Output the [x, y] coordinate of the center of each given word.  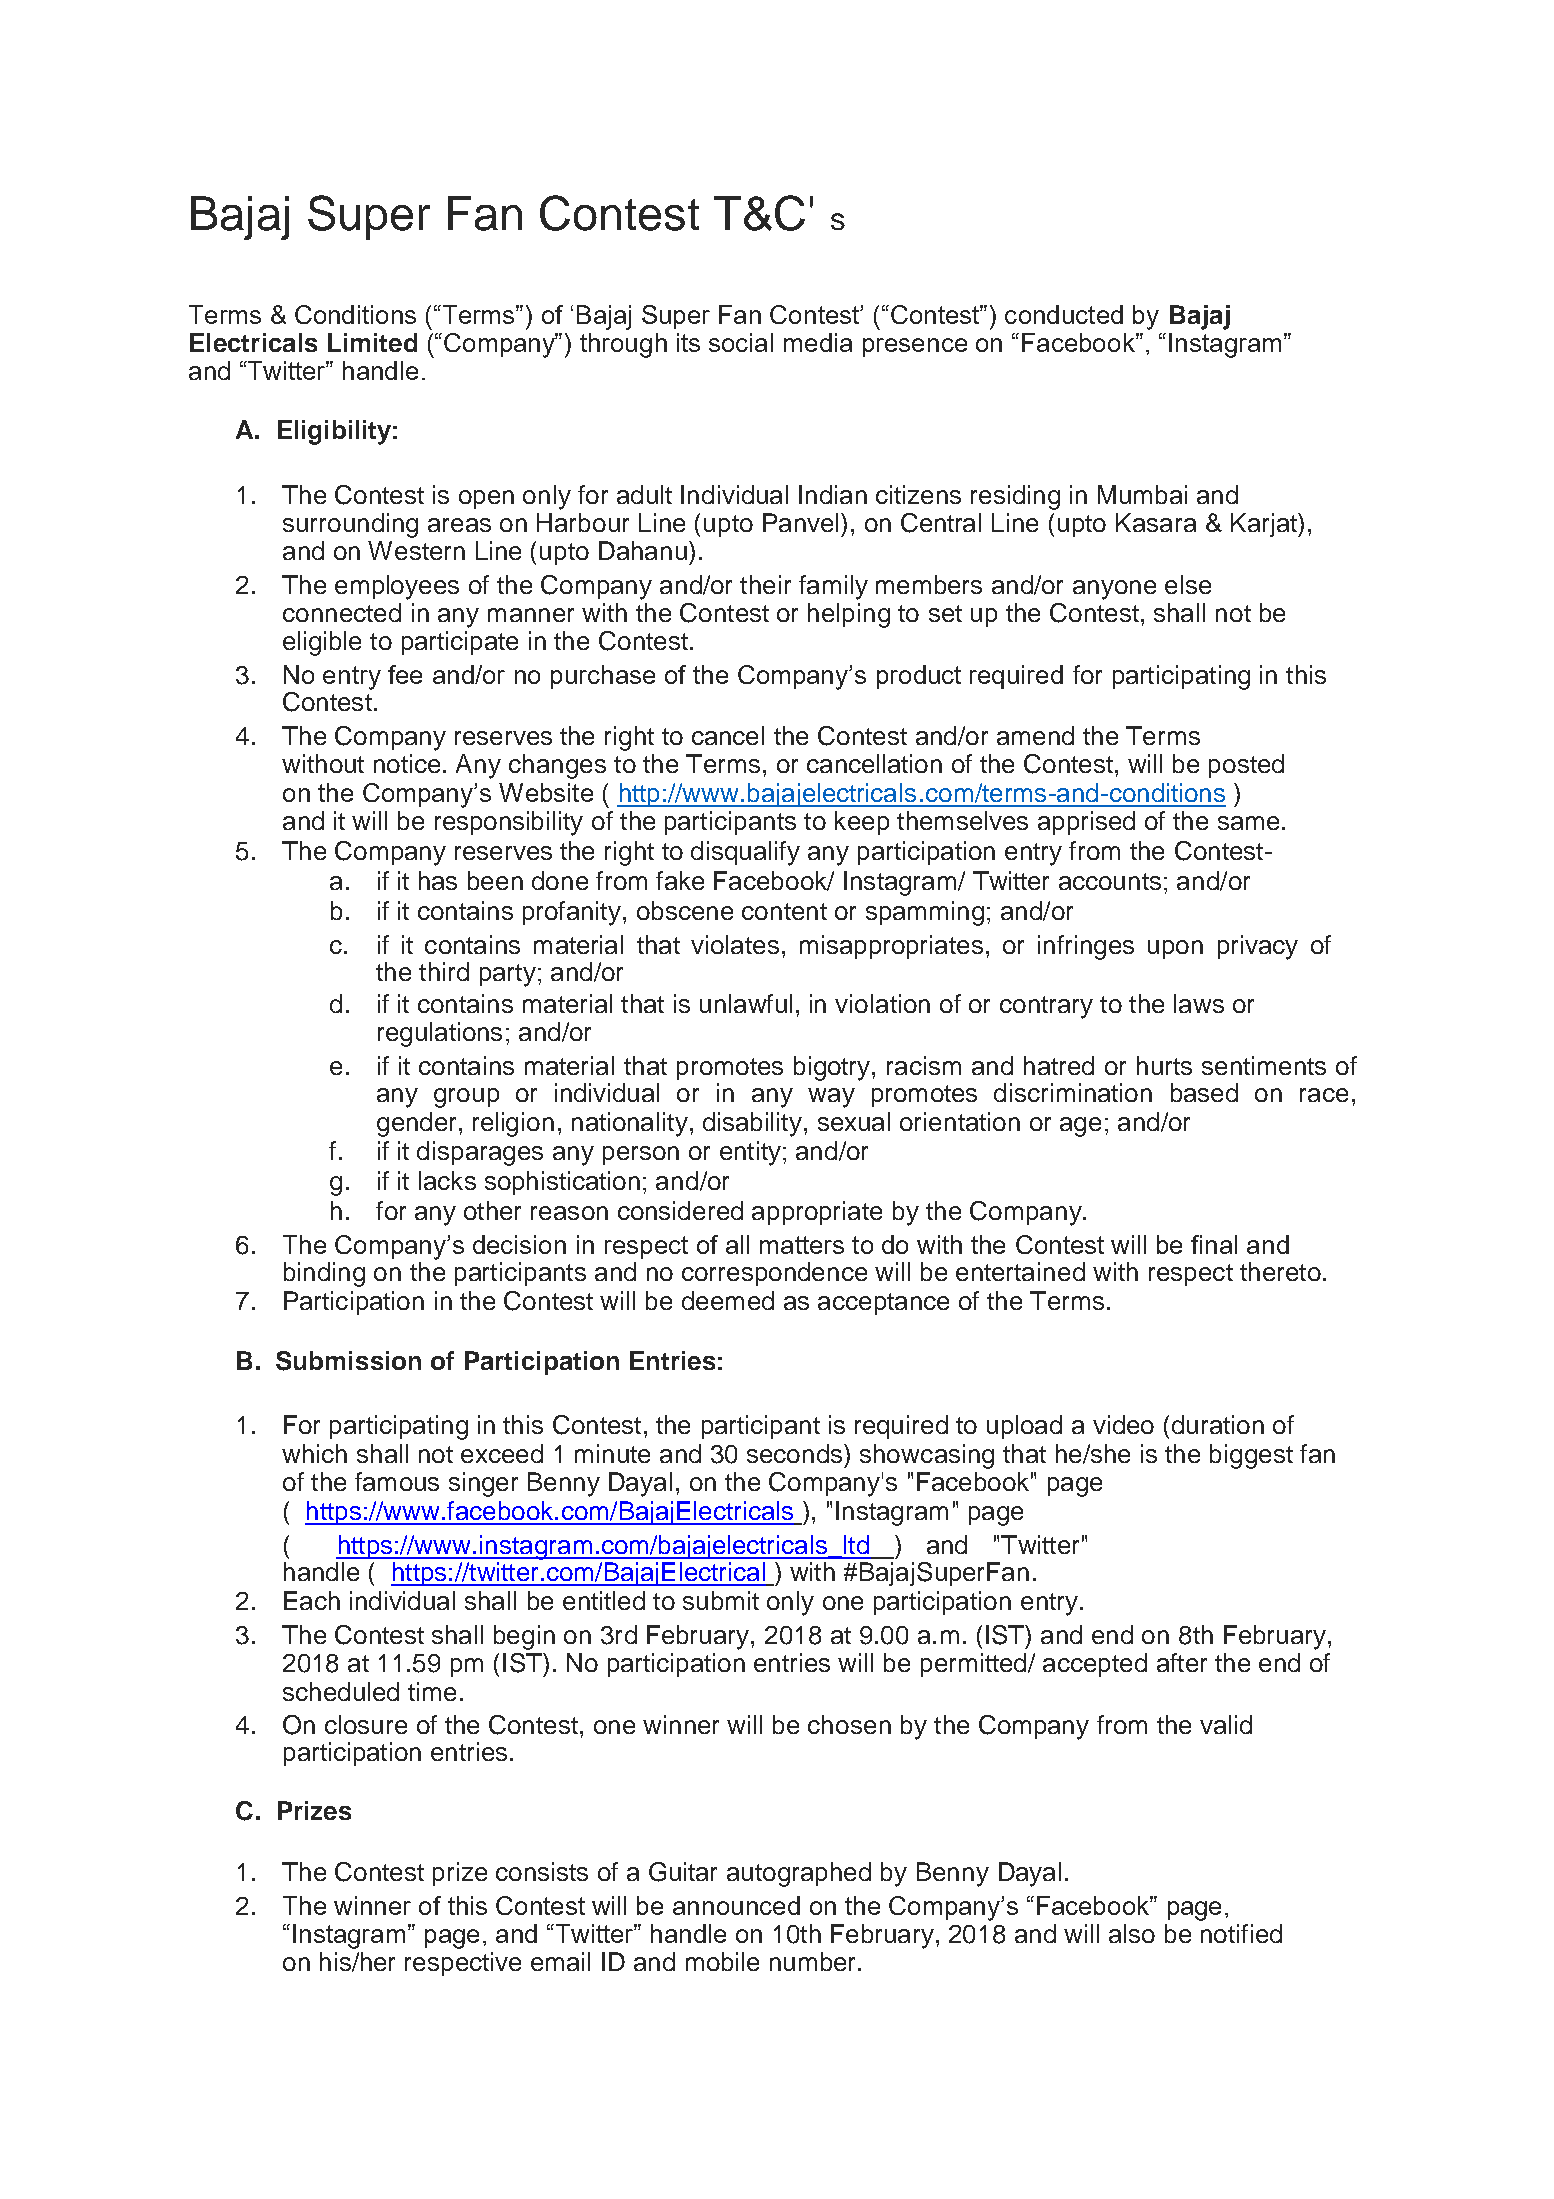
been [495, 880]
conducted [1064, 314]
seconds [796, 1453]
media [818, 342]
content [784, 911]
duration [1218, 1424]
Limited [372, 342]
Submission [348, 1361]
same [1248, 823]
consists [542, 1871]
